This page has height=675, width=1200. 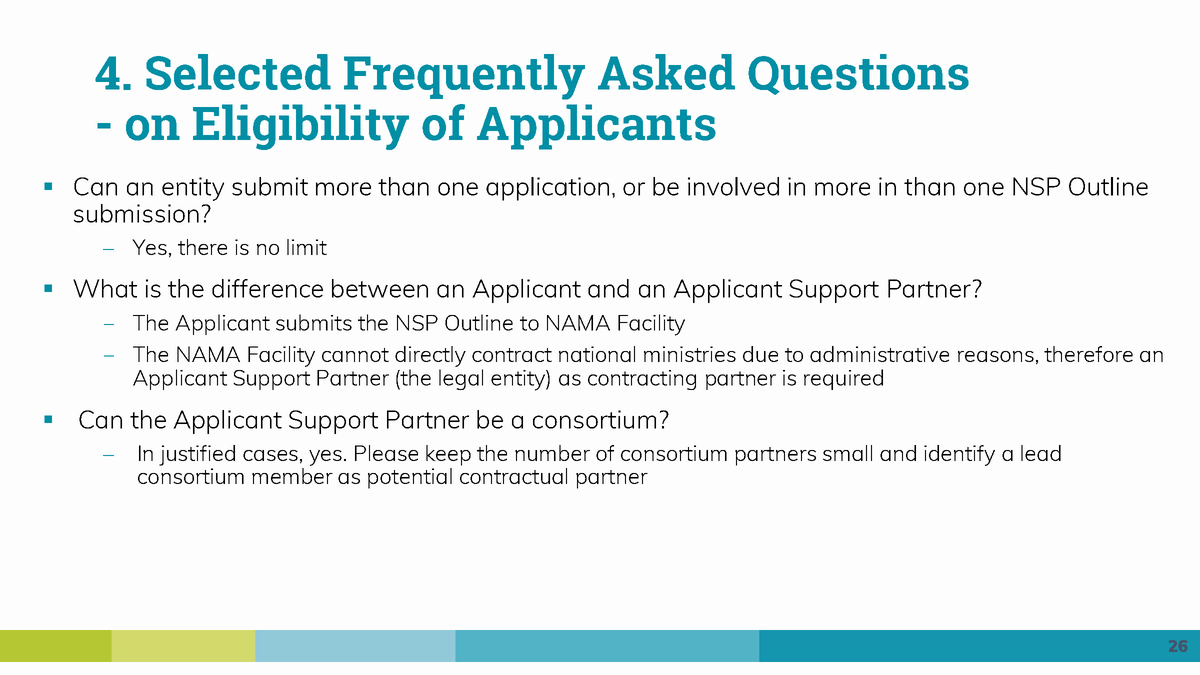 I want to click on Selected, so click(x=238, y=72).
